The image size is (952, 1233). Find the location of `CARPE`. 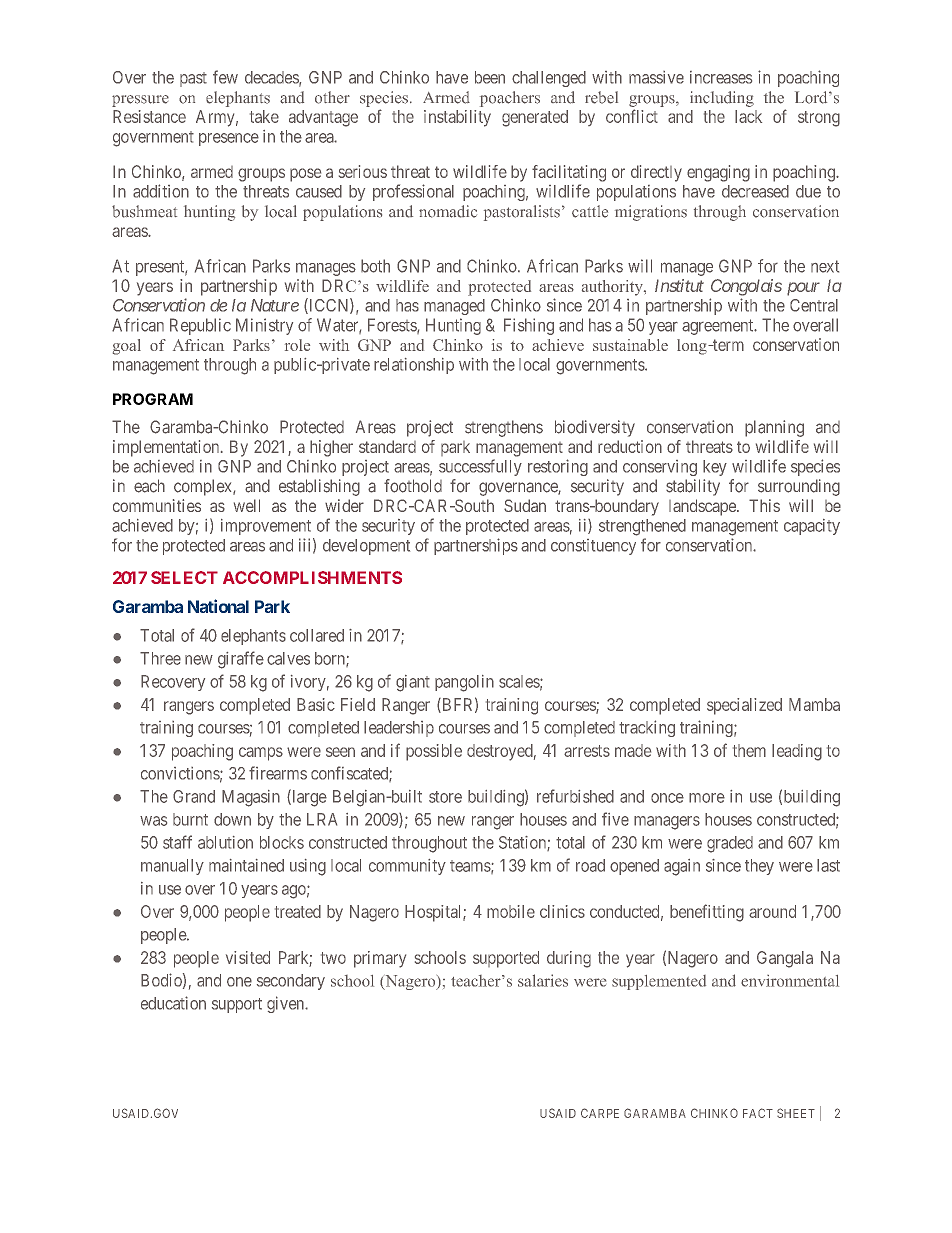

CARPE is located at coordinates (600, 1113).
